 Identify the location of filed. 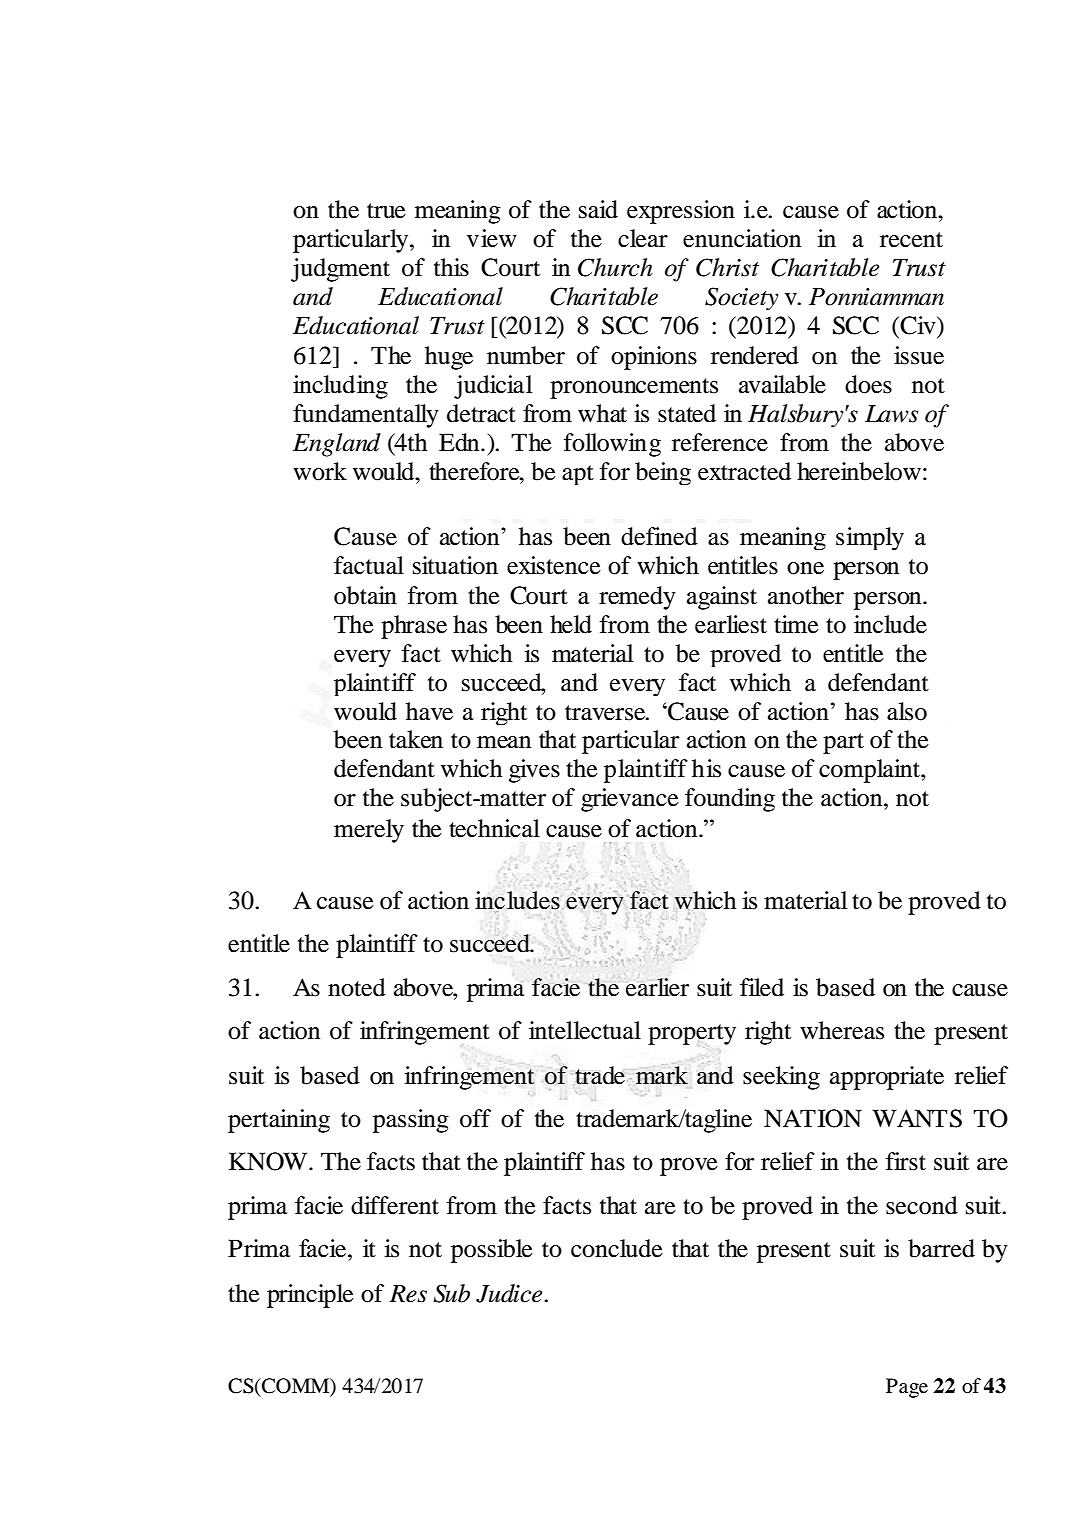
(762, 987).
